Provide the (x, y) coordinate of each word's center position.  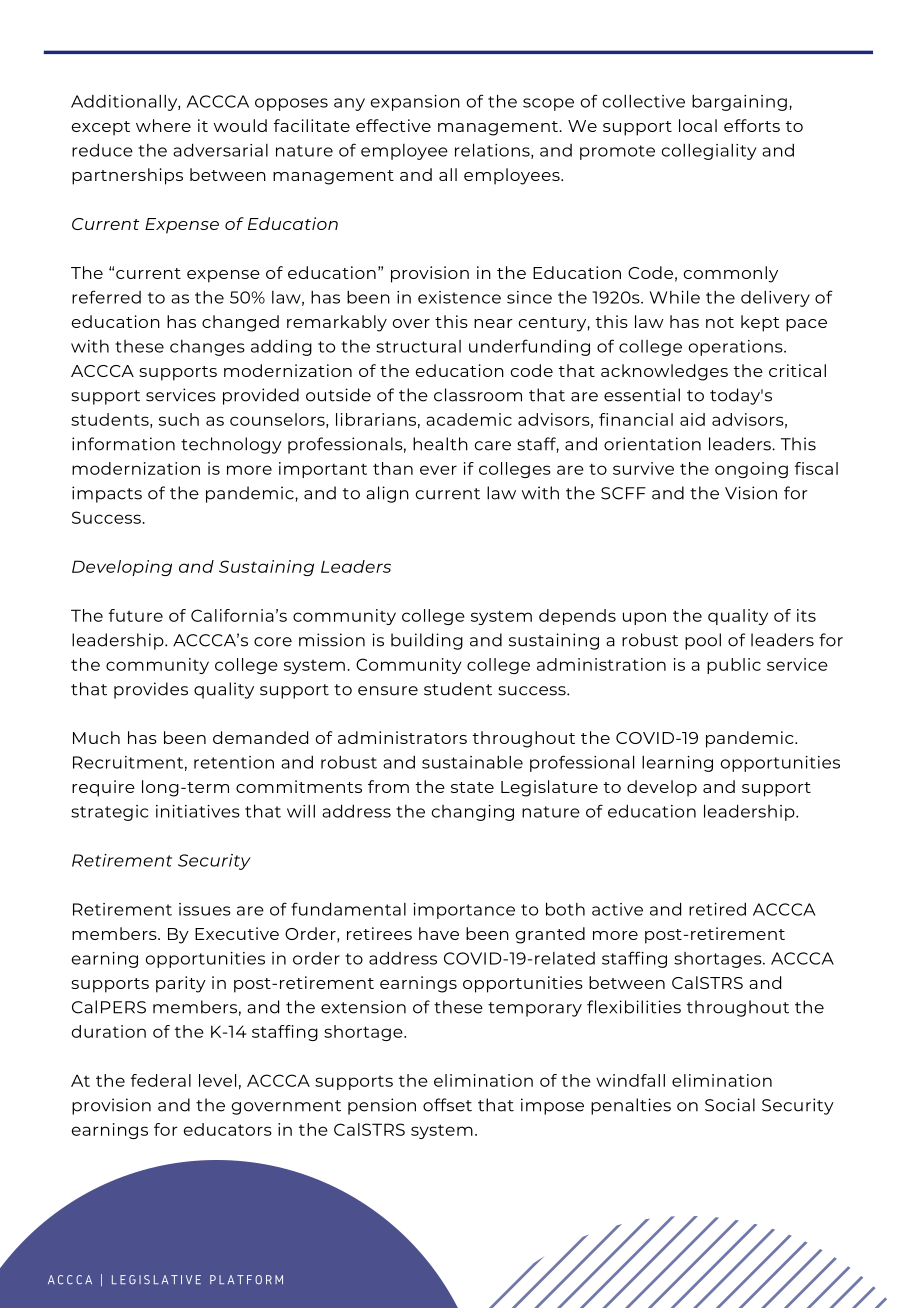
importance (464, 911)
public (734, 666)
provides (151, 690)
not (720, 322)
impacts (107, 494)
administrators (402, 737)
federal (161, 1080)
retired (717, 909)
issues (205, 909)
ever (438, 470)
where (163, 125)
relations (493, 151)
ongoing (751, 470)
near (493, 323)
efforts (752, 125)
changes (207, 348)
